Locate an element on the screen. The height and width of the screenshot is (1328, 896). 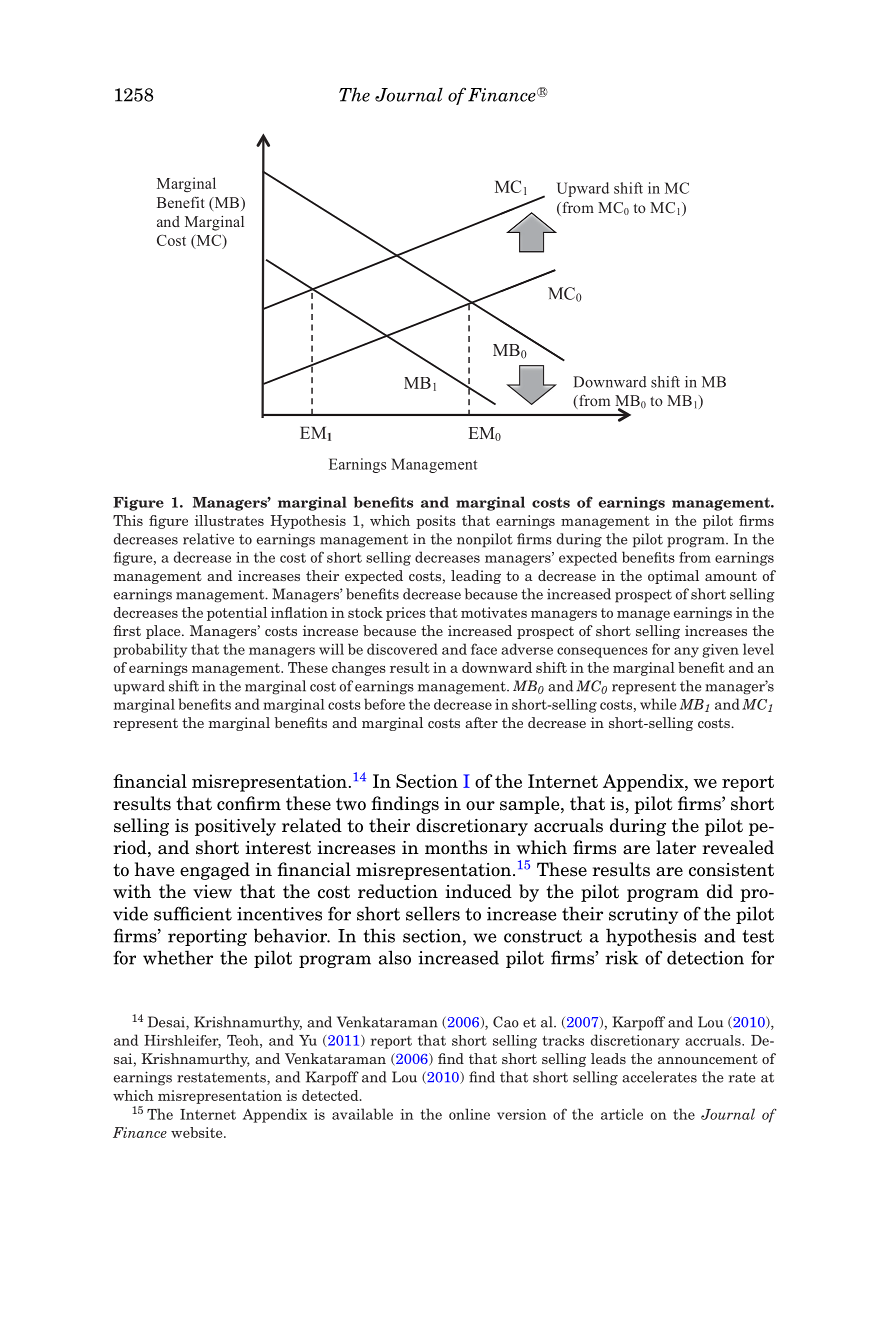
relative is located at coordinates (208, 539).
